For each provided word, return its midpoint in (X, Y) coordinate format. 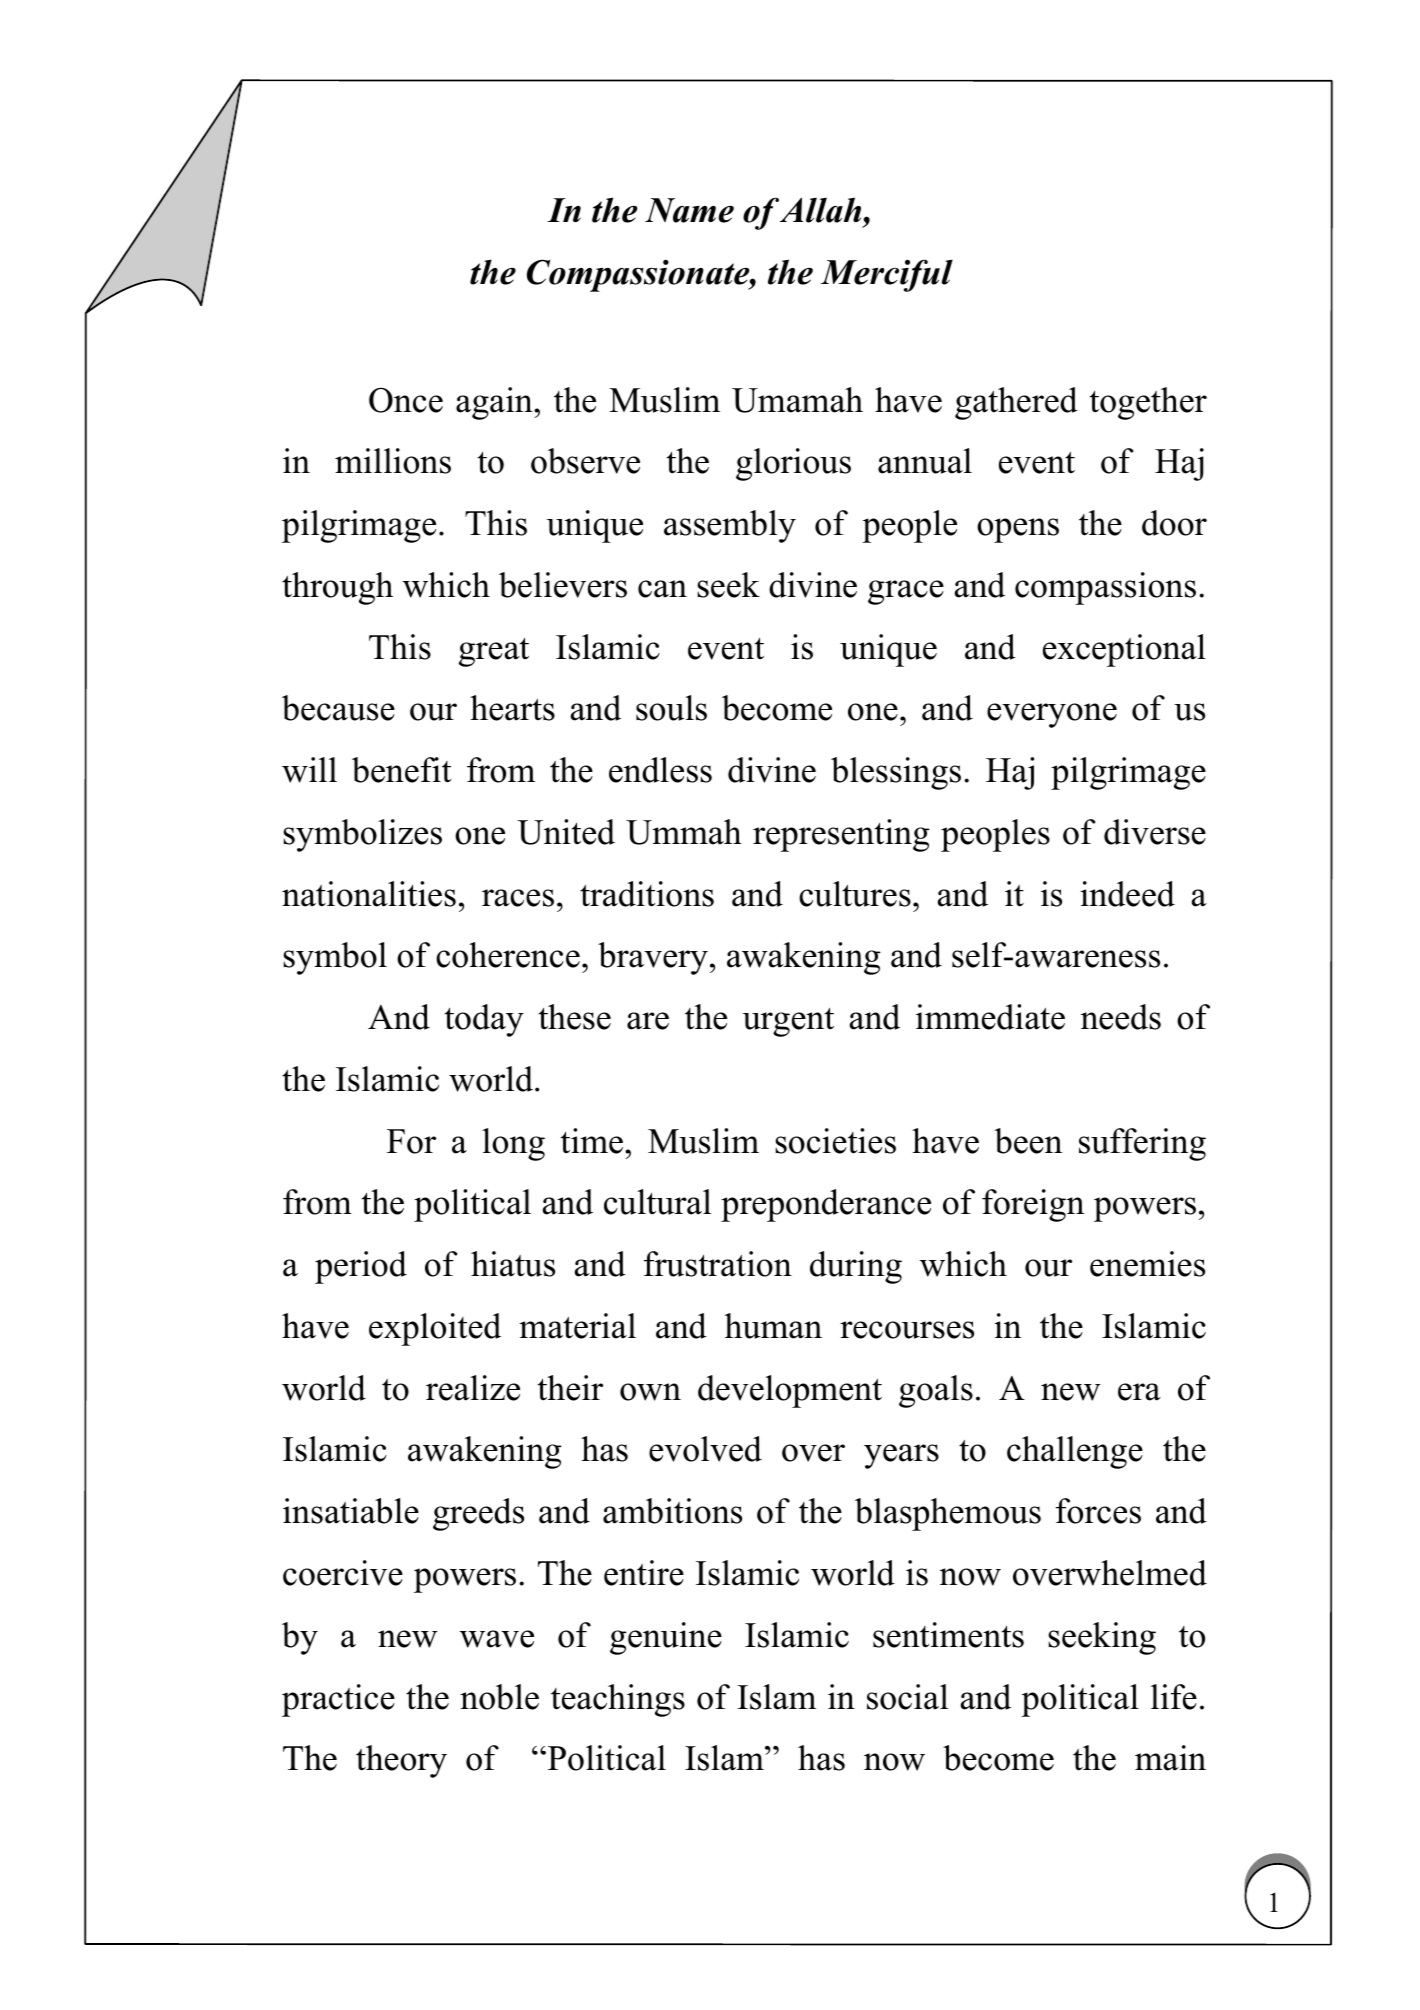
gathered (1016, 403)
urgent (788, 1022)
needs (1121, 1017)
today (484, 1020)
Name (689, 210)
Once (406, 400)
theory (401, 1761)
